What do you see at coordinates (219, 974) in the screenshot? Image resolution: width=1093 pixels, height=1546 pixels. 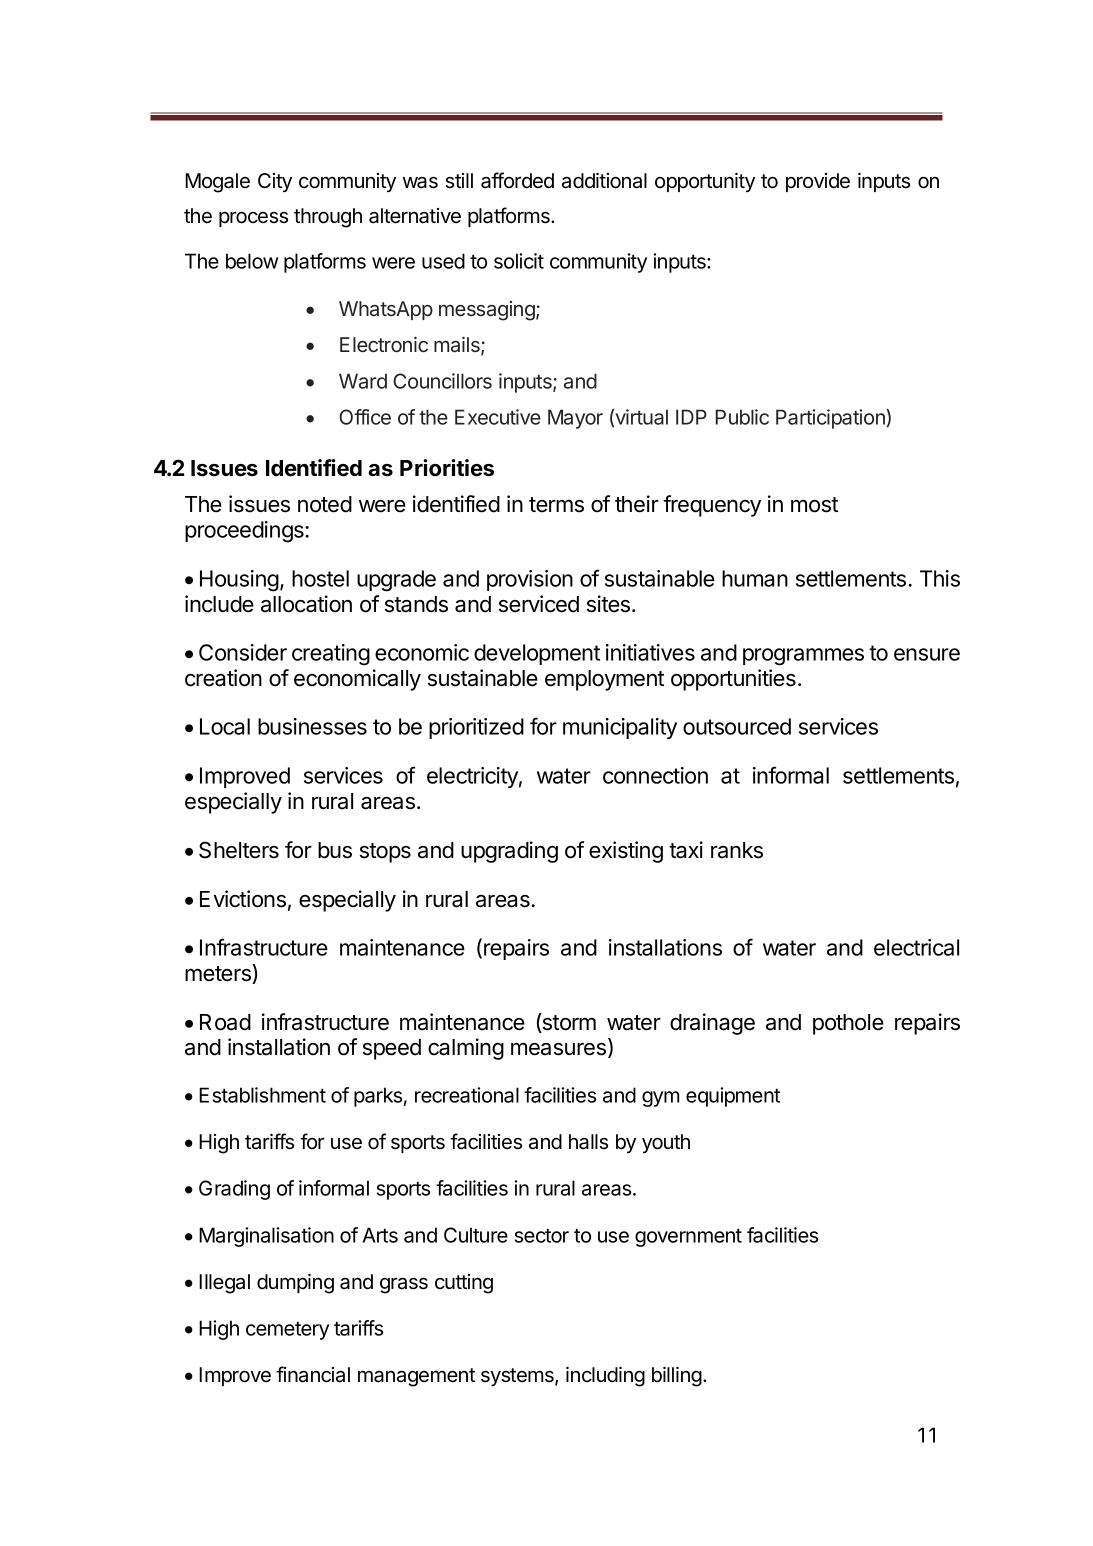 I see `meters` at bounding box center [219, 974].
